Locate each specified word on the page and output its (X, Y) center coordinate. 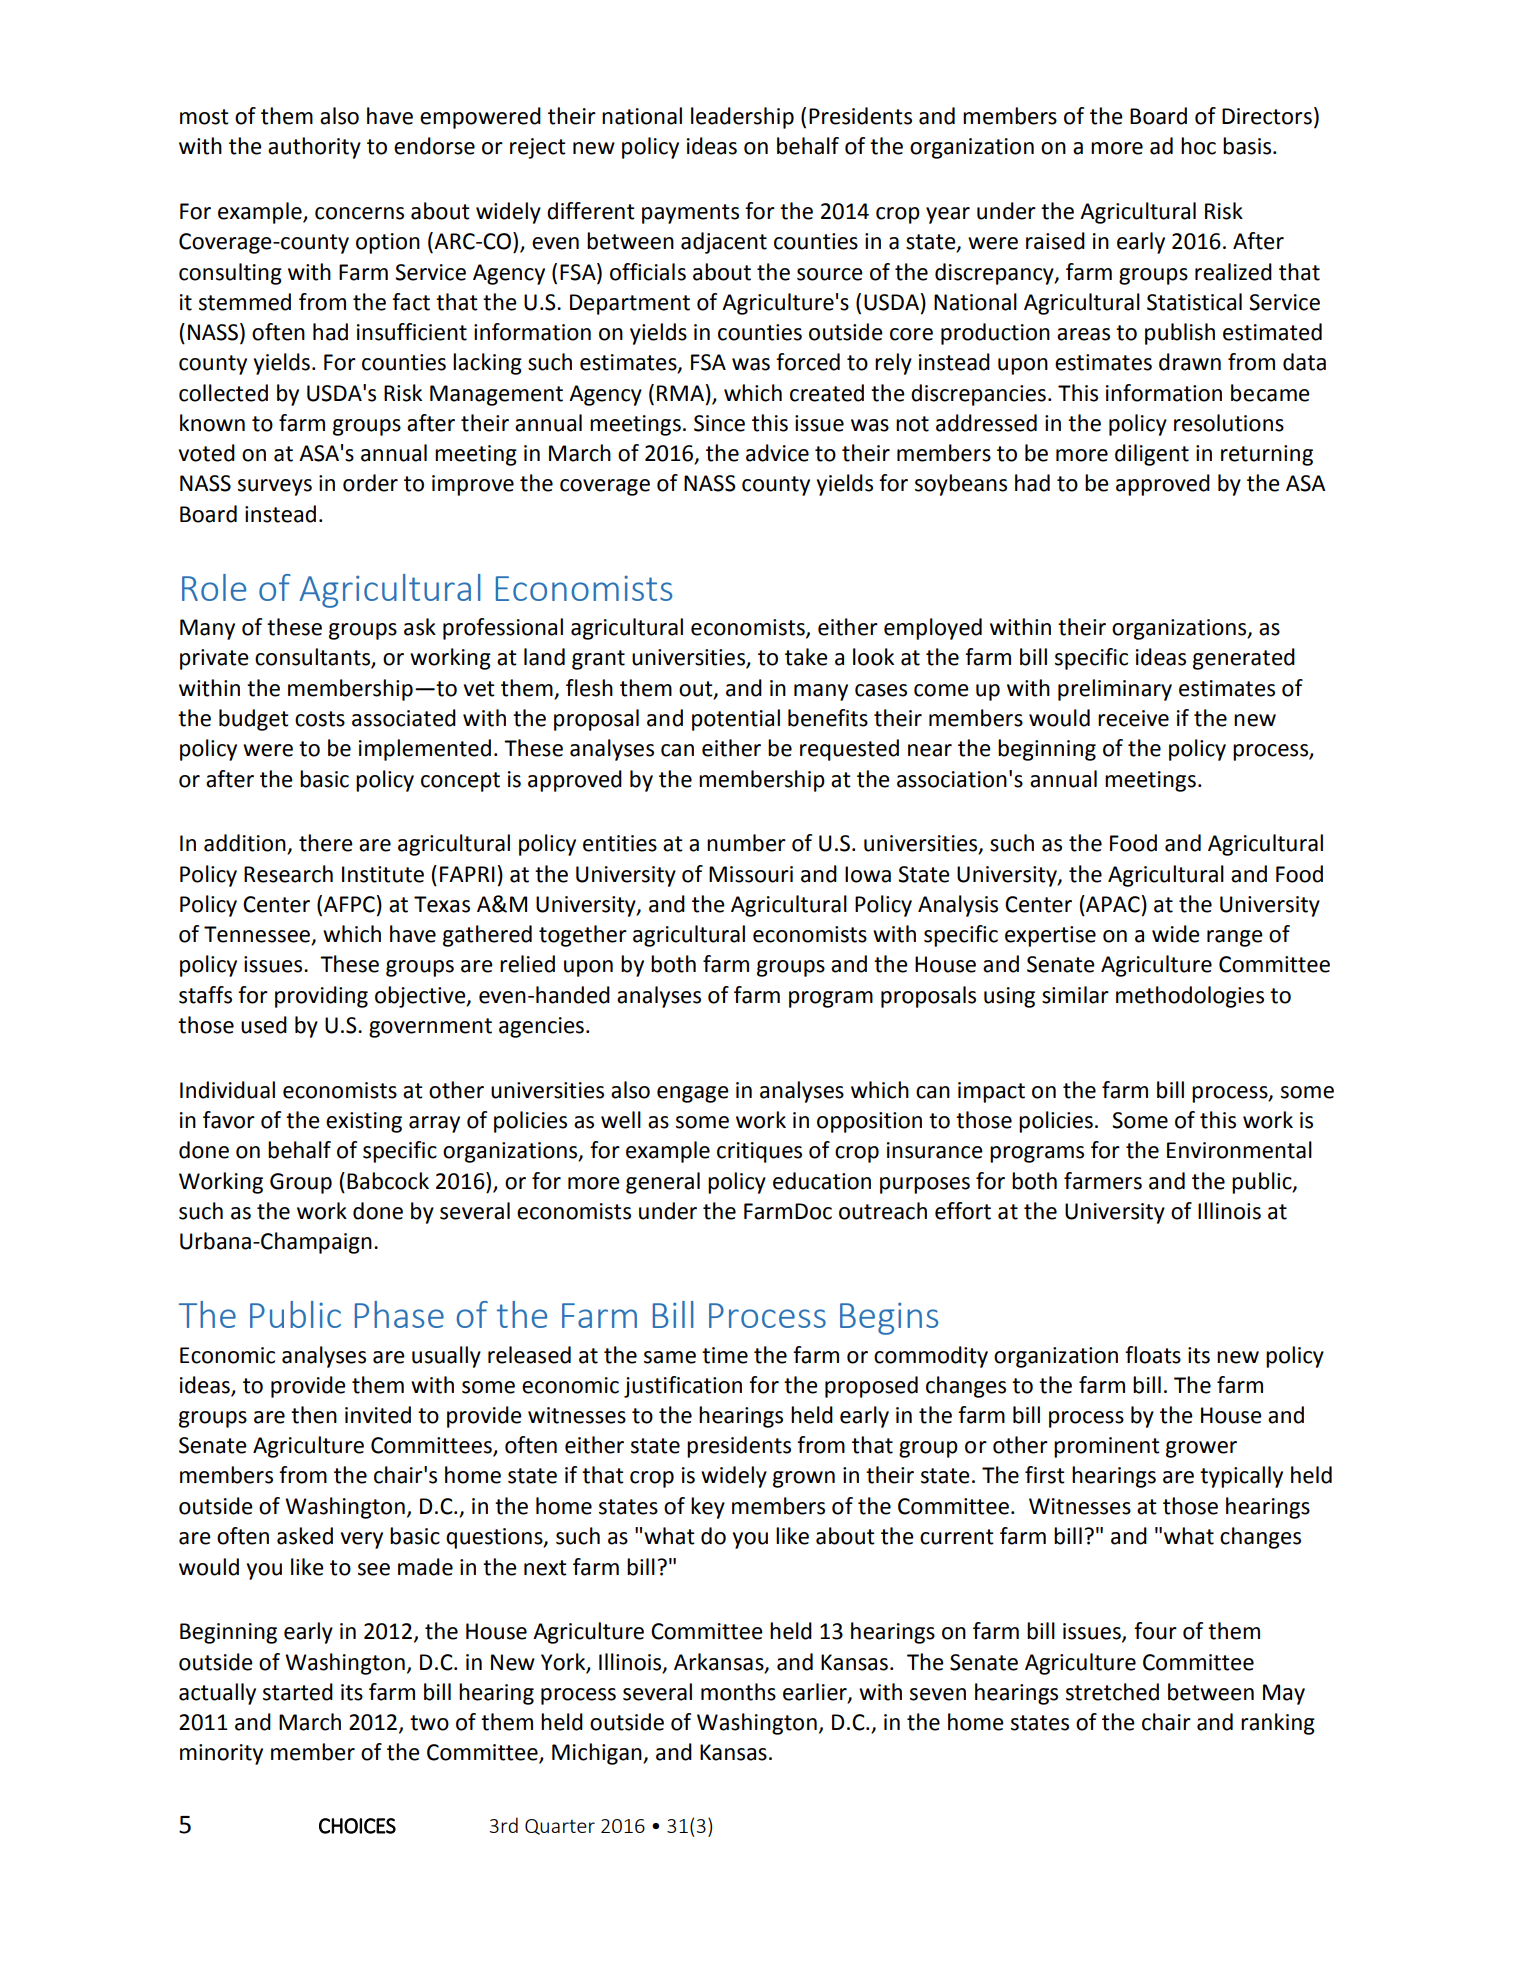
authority (314, 148)
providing (321, 997)
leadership (742, 118)
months (738, 1692)
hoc (1198, 146)
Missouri (751, 874)
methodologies (1190, 997)
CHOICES (357, 1826)
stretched (1112, 1692)
